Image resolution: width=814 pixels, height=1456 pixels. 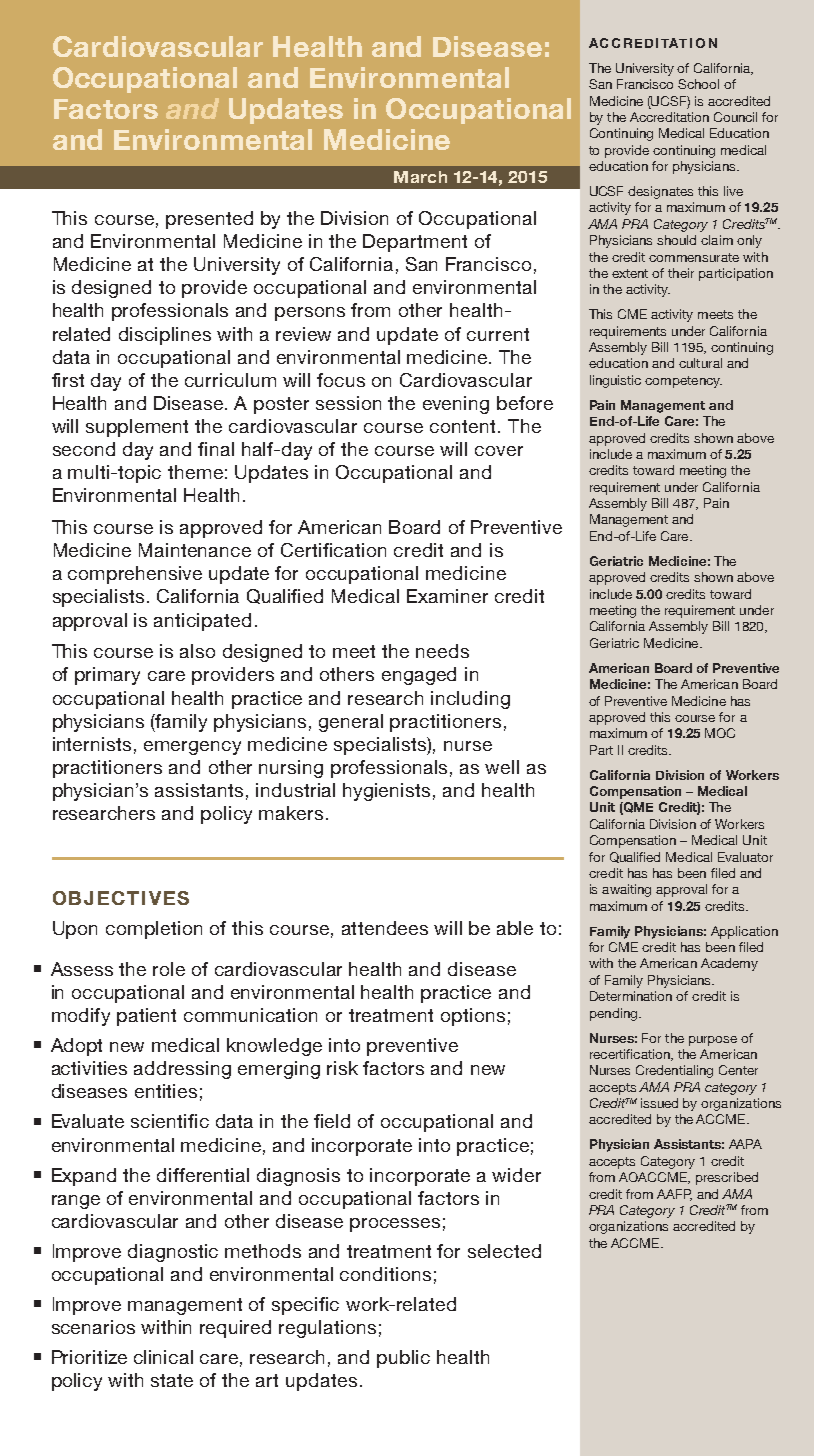 I want to click on patient, so click(x=146, y=1017).
